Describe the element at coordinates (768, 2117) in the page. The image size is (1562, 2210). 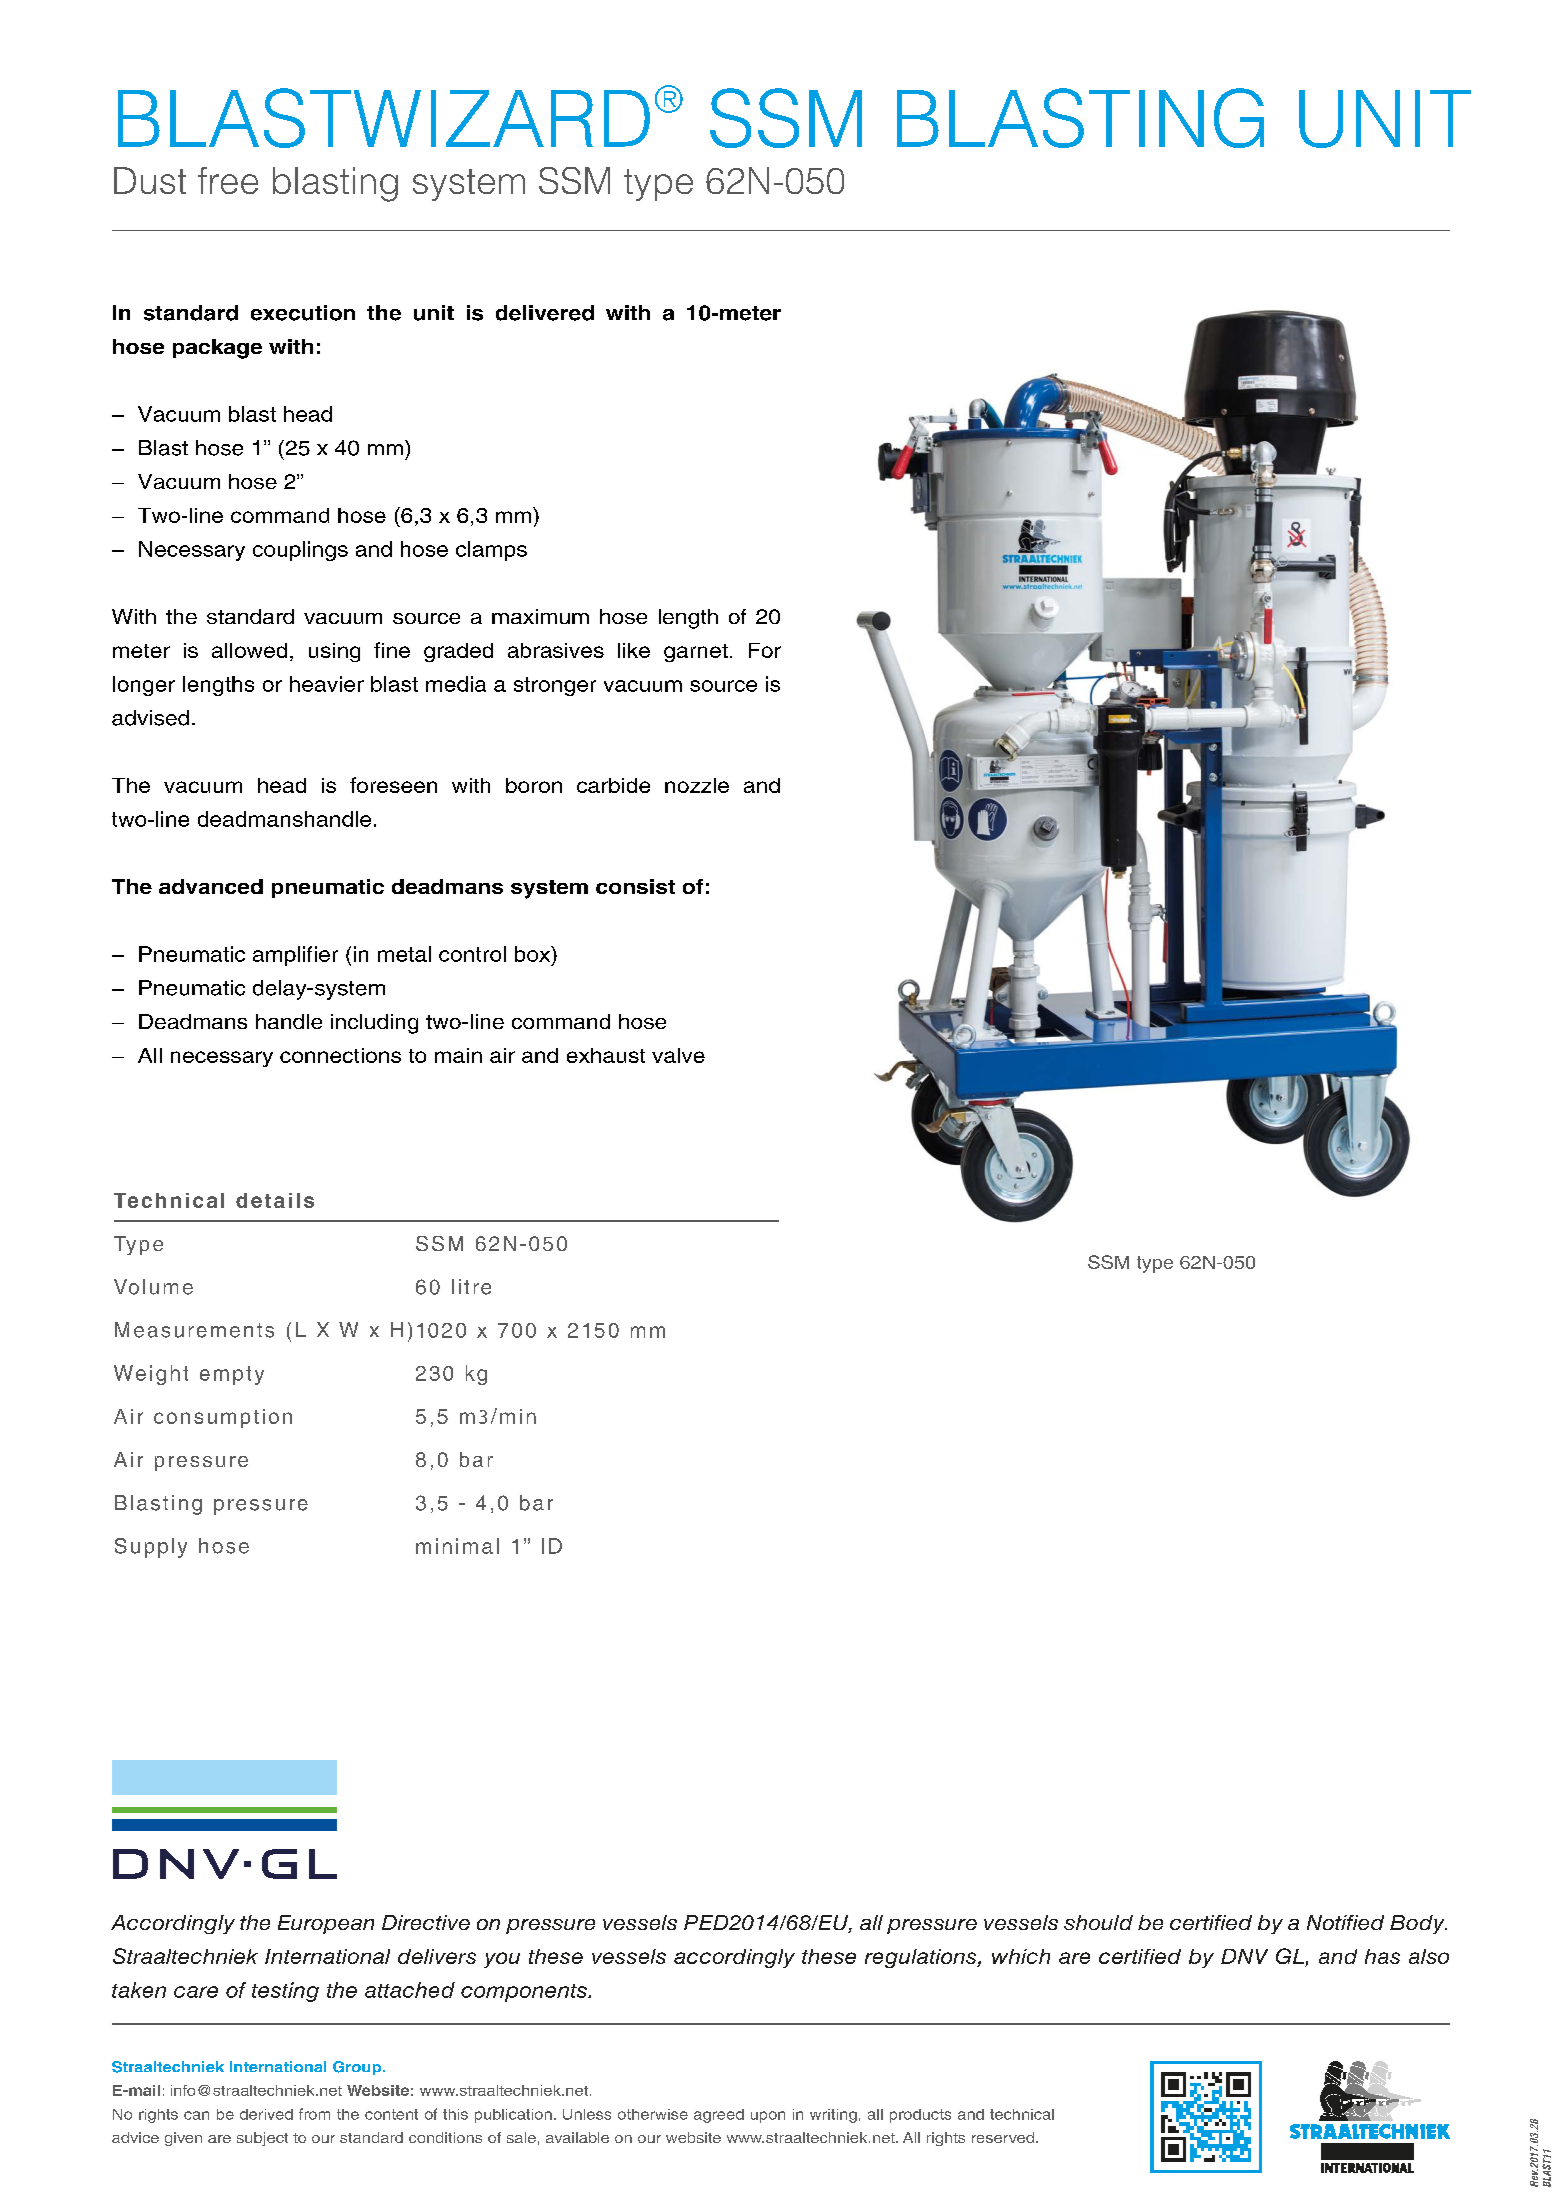
I see `upon` at that location.
